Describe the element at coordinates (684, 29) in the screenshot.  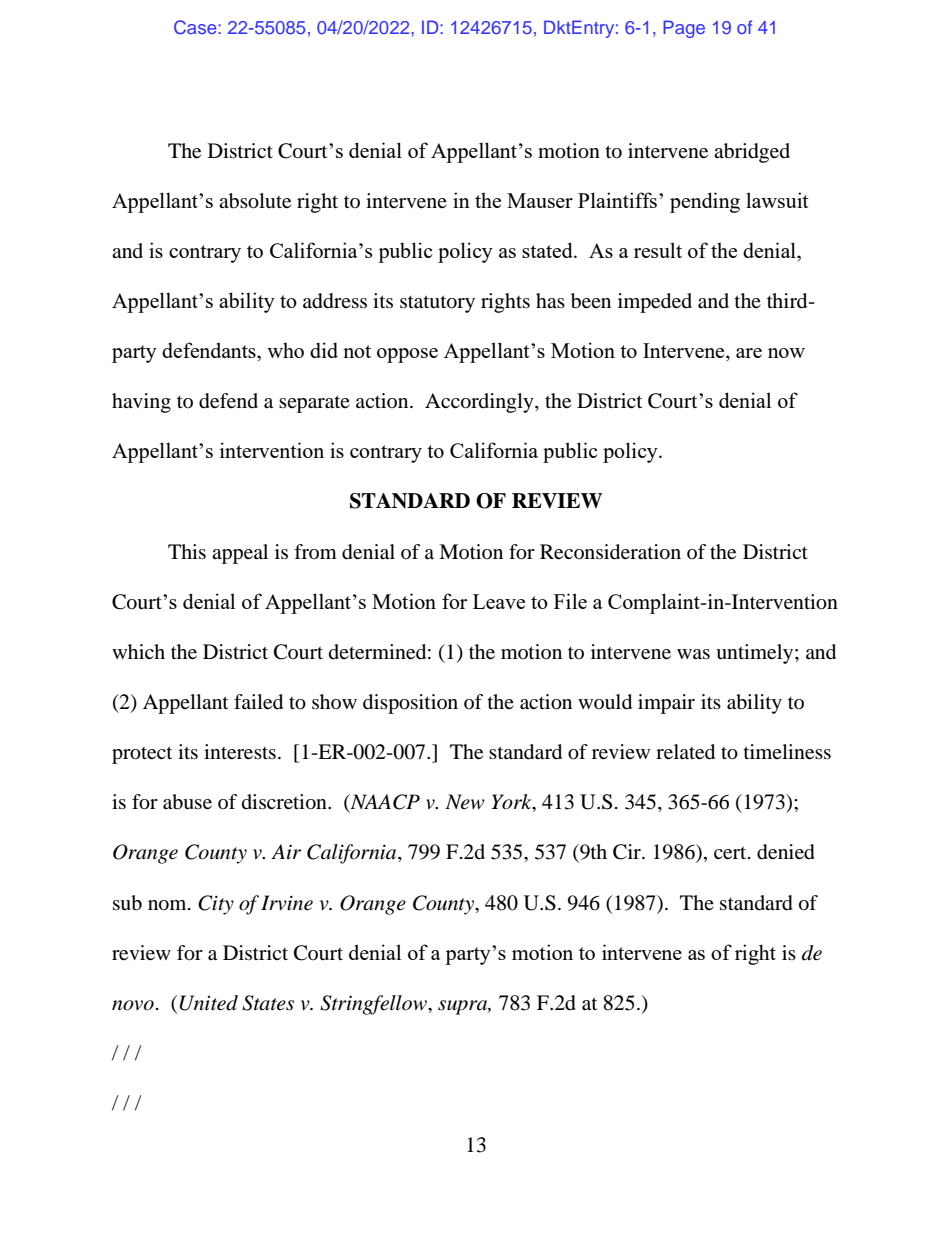
I see `Page` at that location.
